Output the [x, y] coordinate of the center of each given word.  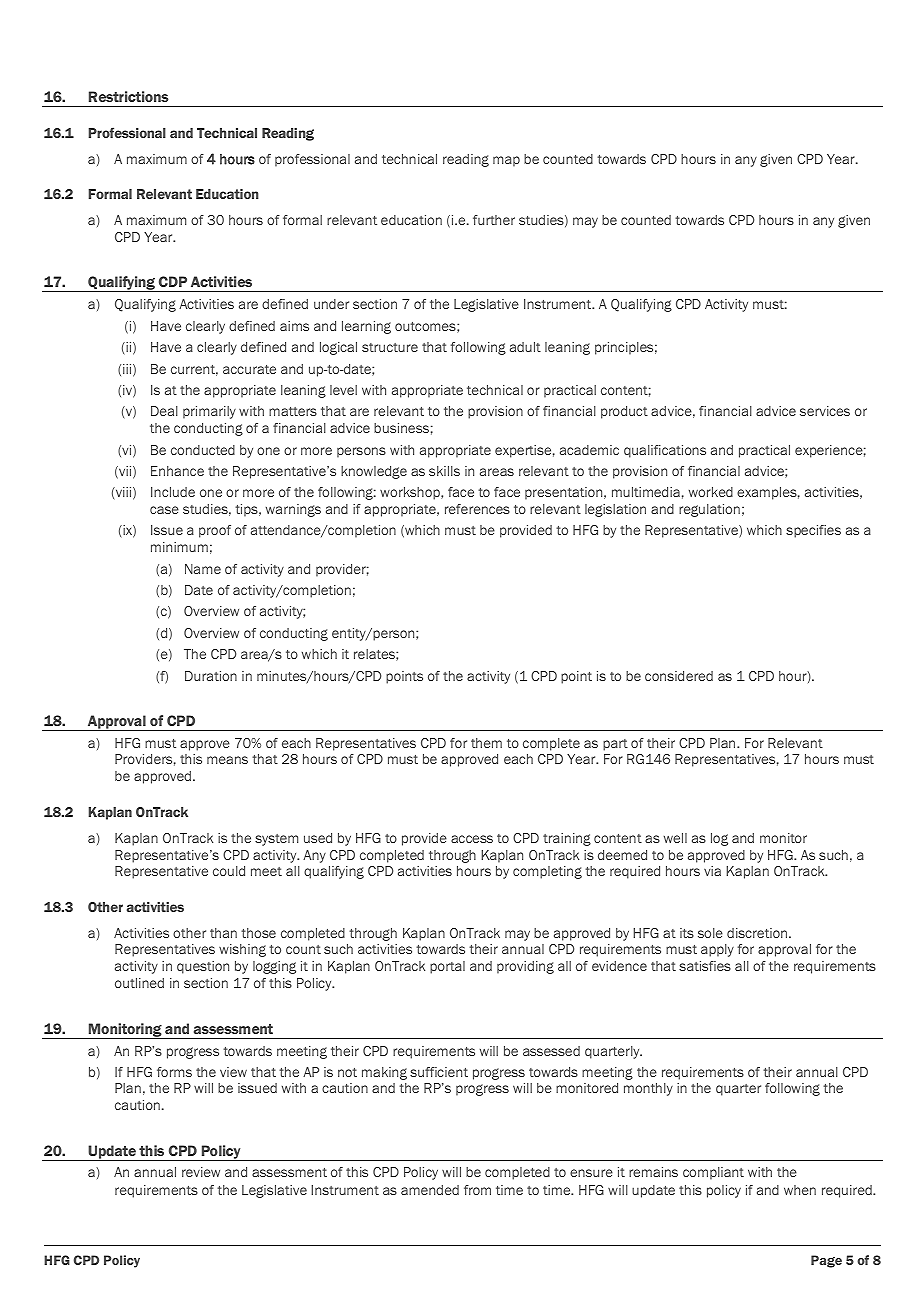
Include [173, 492]
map [506, 161]
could [229, 871]
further [494, 220]
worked [711, 492]
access [472, 839]
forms [174, 1072]
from [477, 1190]
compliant [713, 1173]
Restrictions [128, 96]
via [712, 871]
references [477, 509]
